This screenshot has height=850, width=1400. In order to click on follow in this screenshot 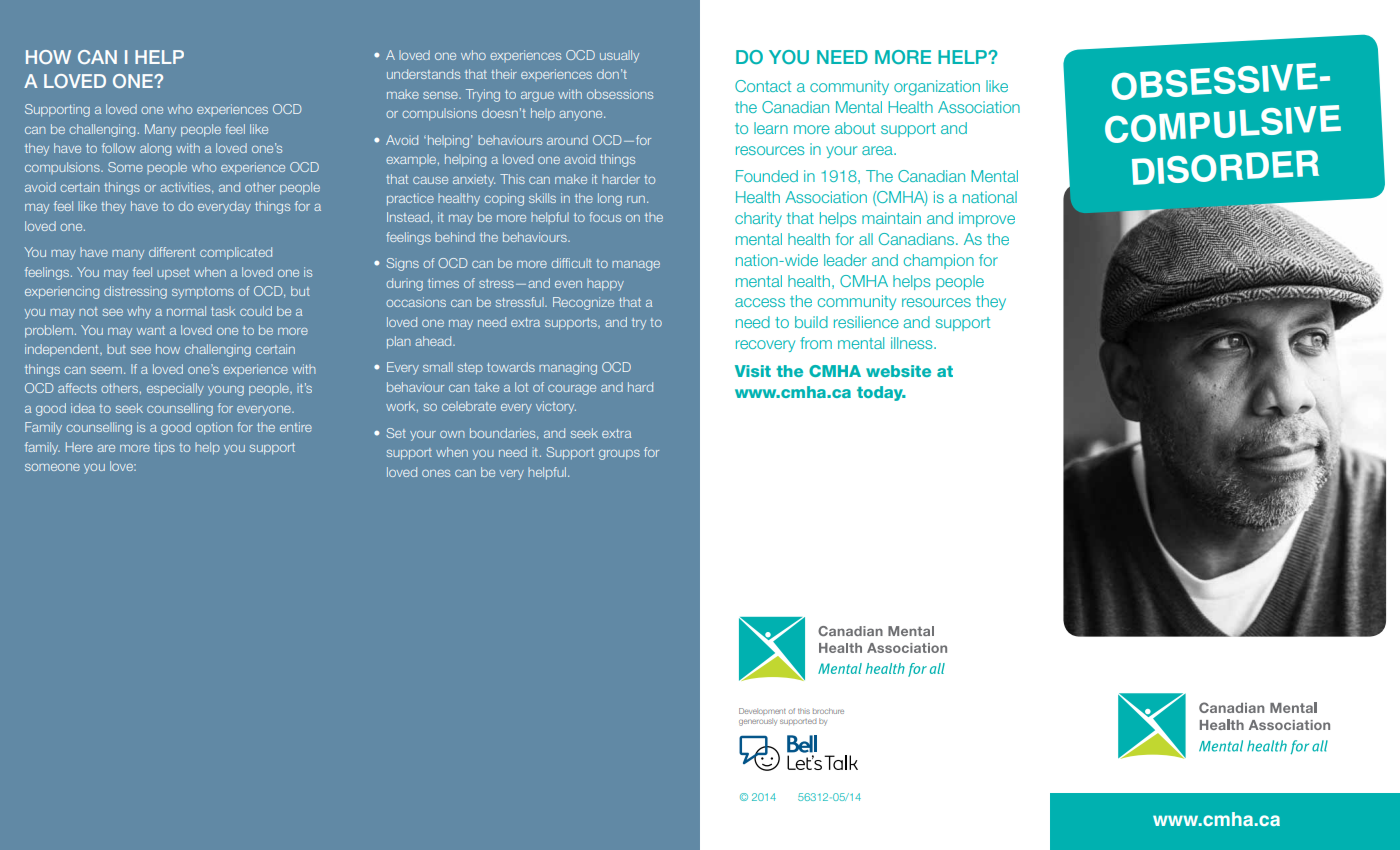, I will do `click(118, 148)`.
